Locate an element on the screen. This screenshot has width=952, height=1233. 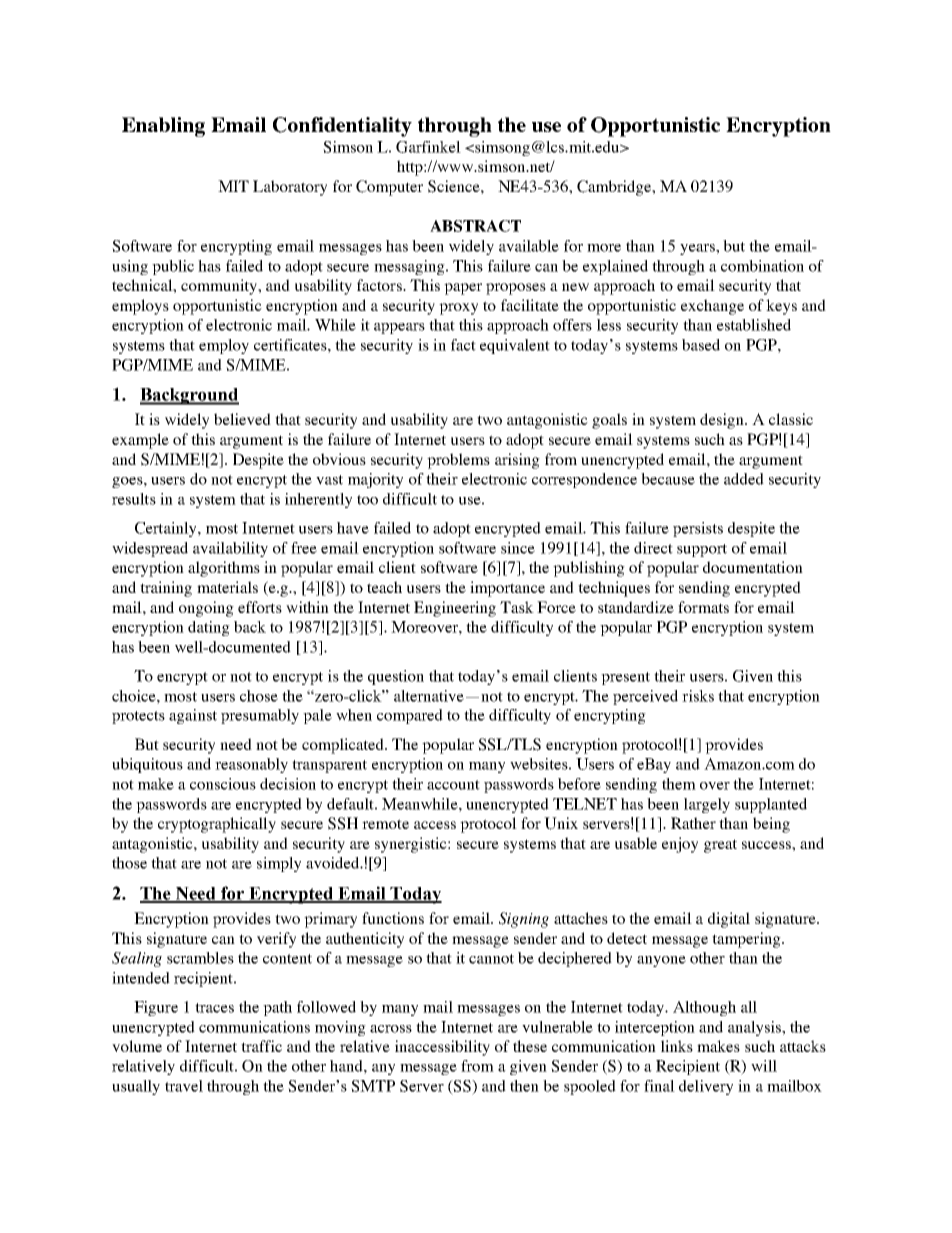
compared is located at coordinates (410, 716).
